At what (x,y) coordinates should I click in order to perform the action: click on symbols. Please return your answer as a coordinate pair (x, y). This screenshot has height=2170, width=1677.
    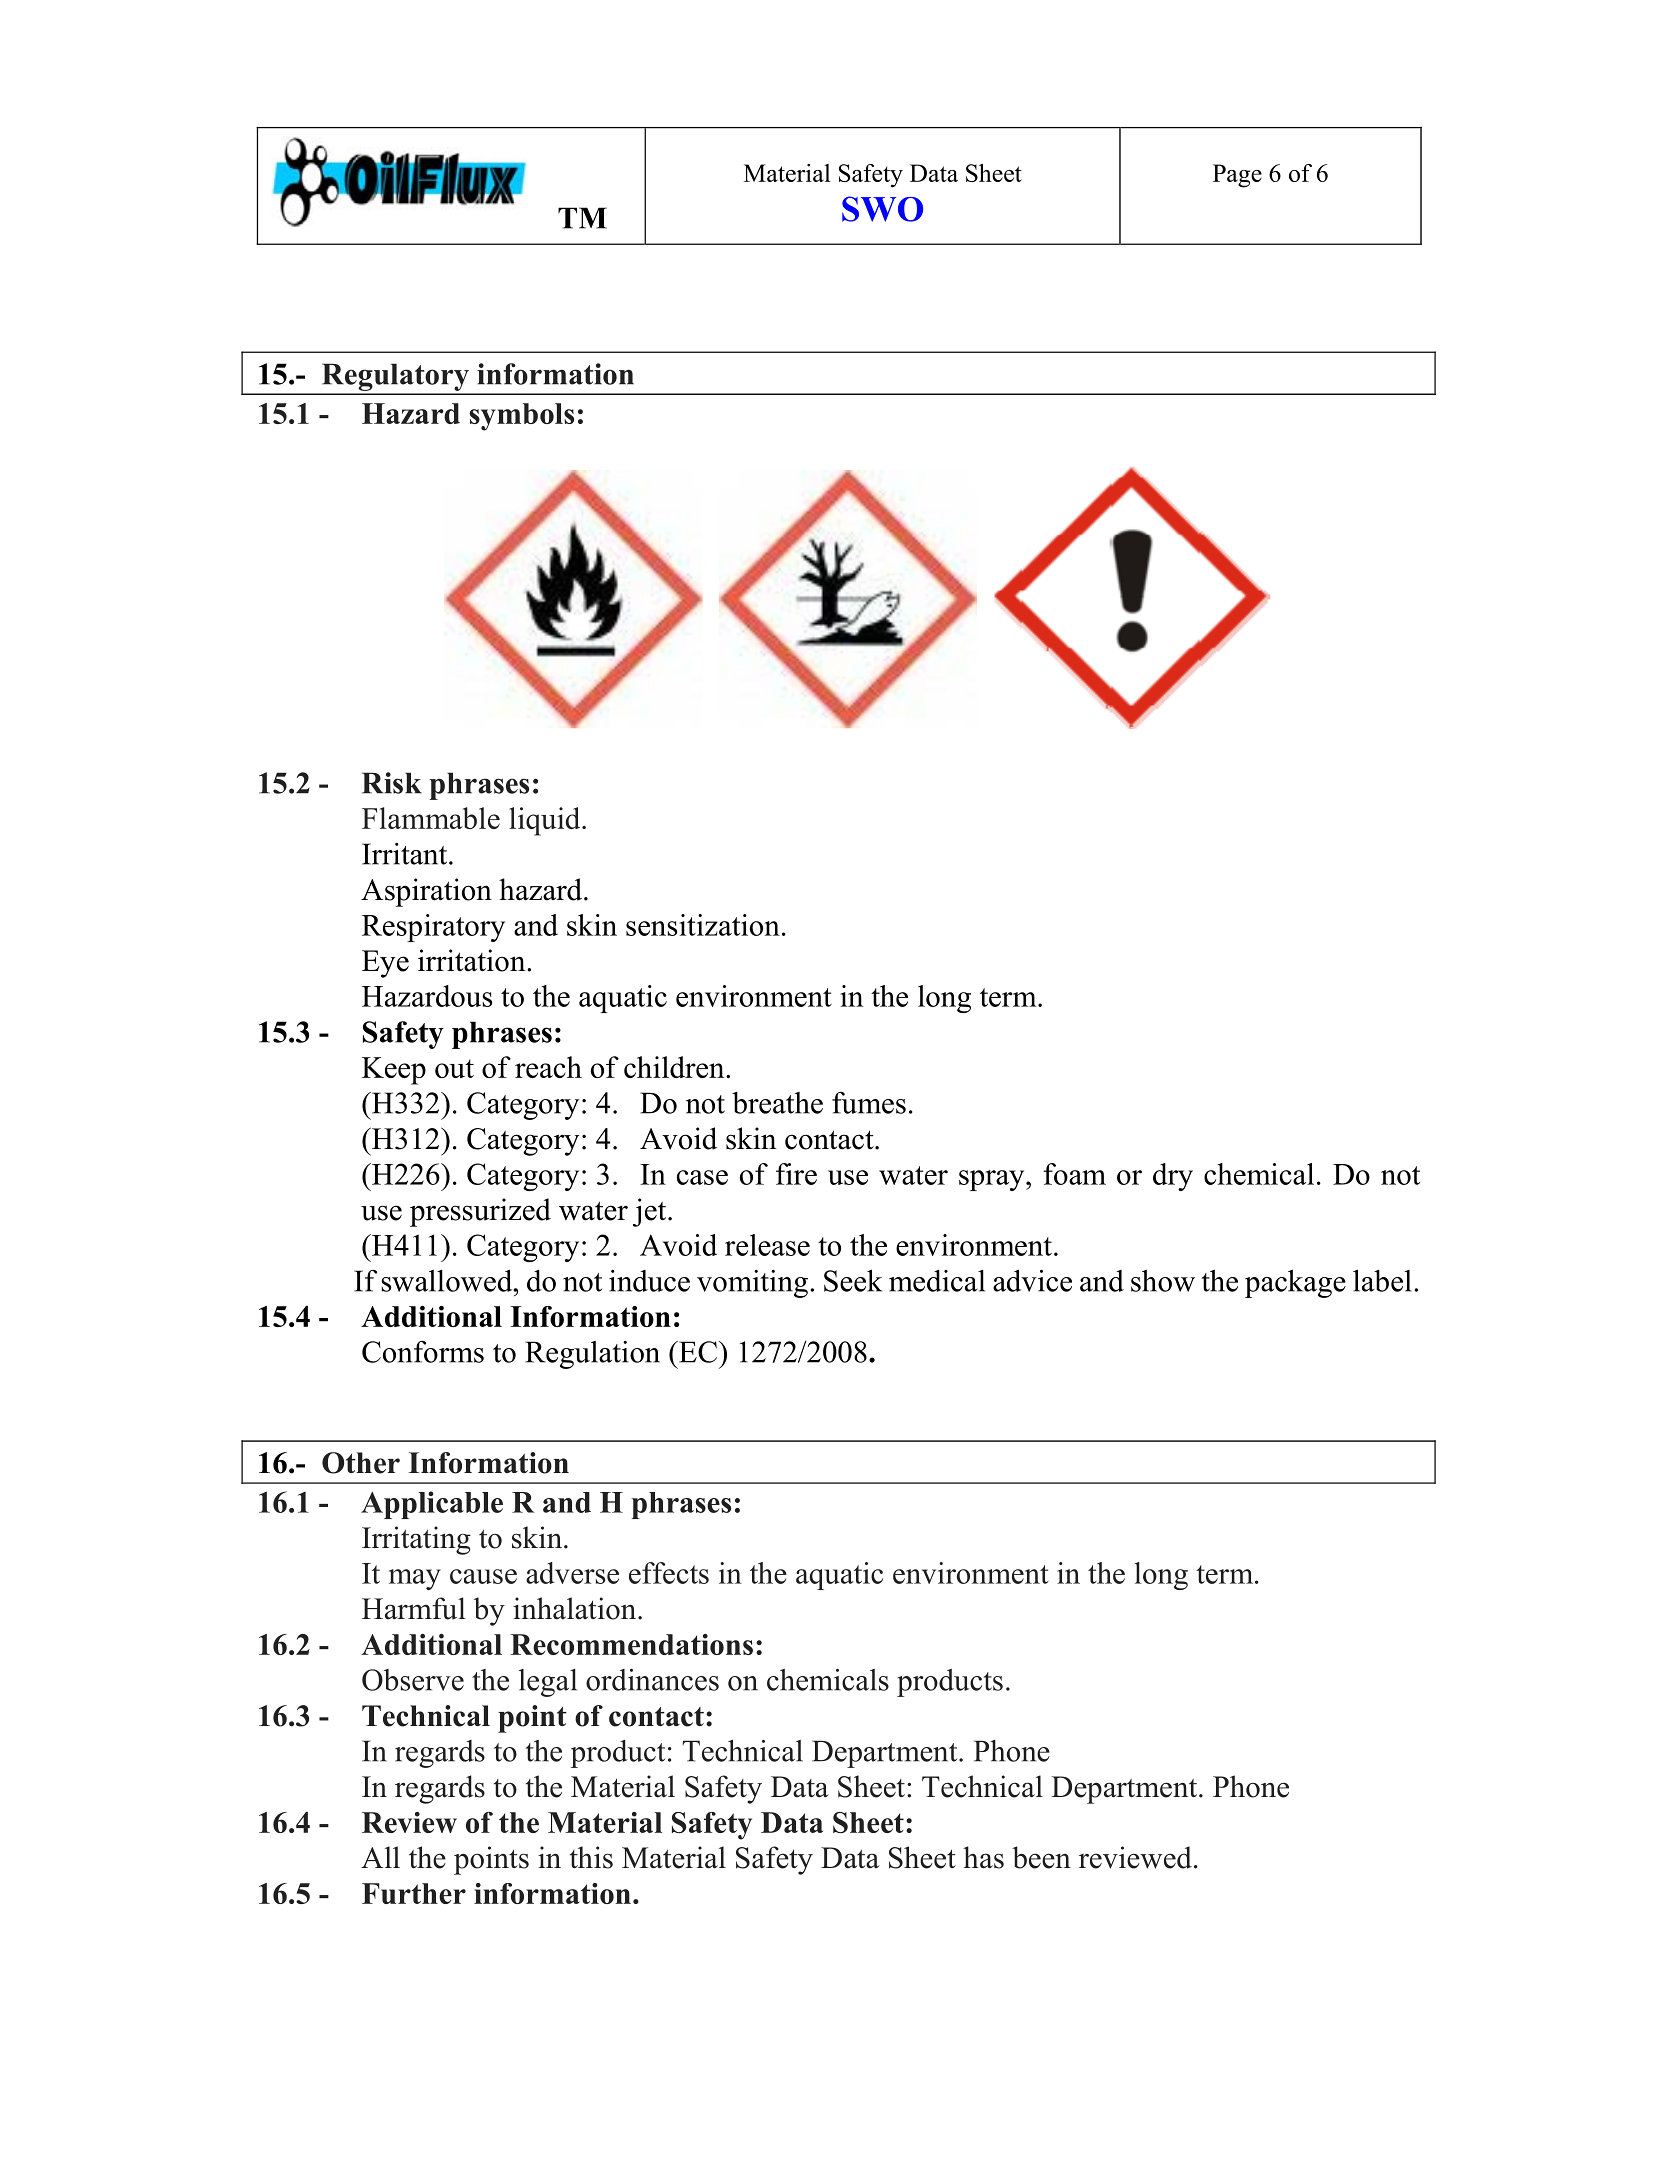
    Looking at the image, I should click on (521, 417).
